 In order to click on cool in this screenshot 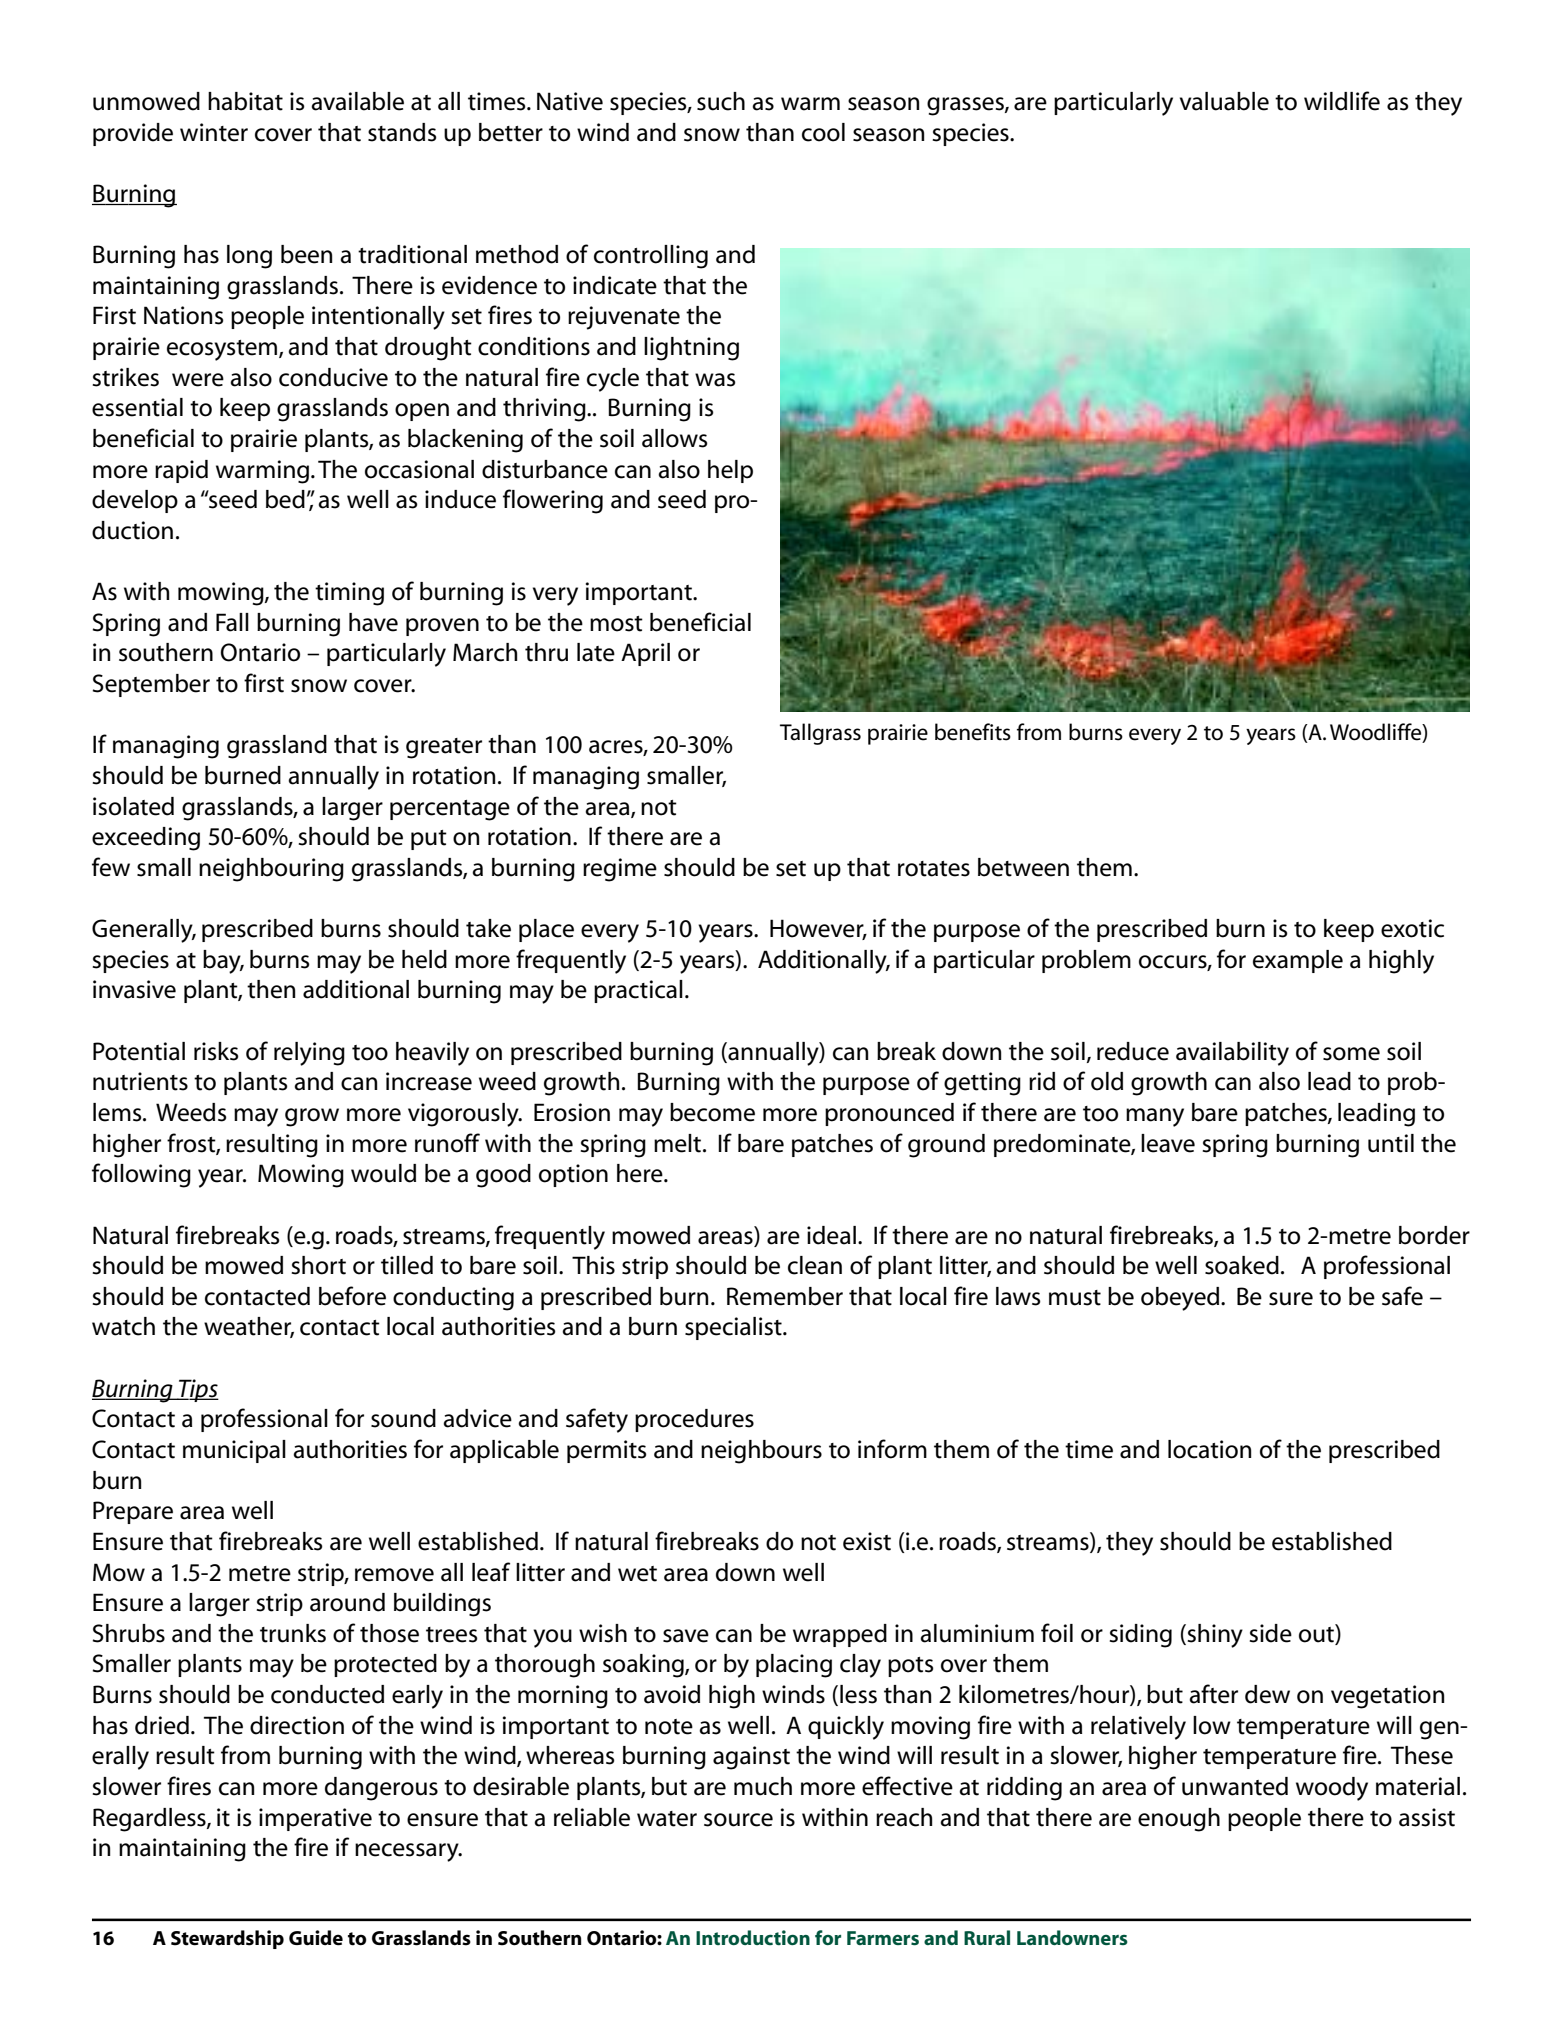, I will do `click(823, 132)`.
